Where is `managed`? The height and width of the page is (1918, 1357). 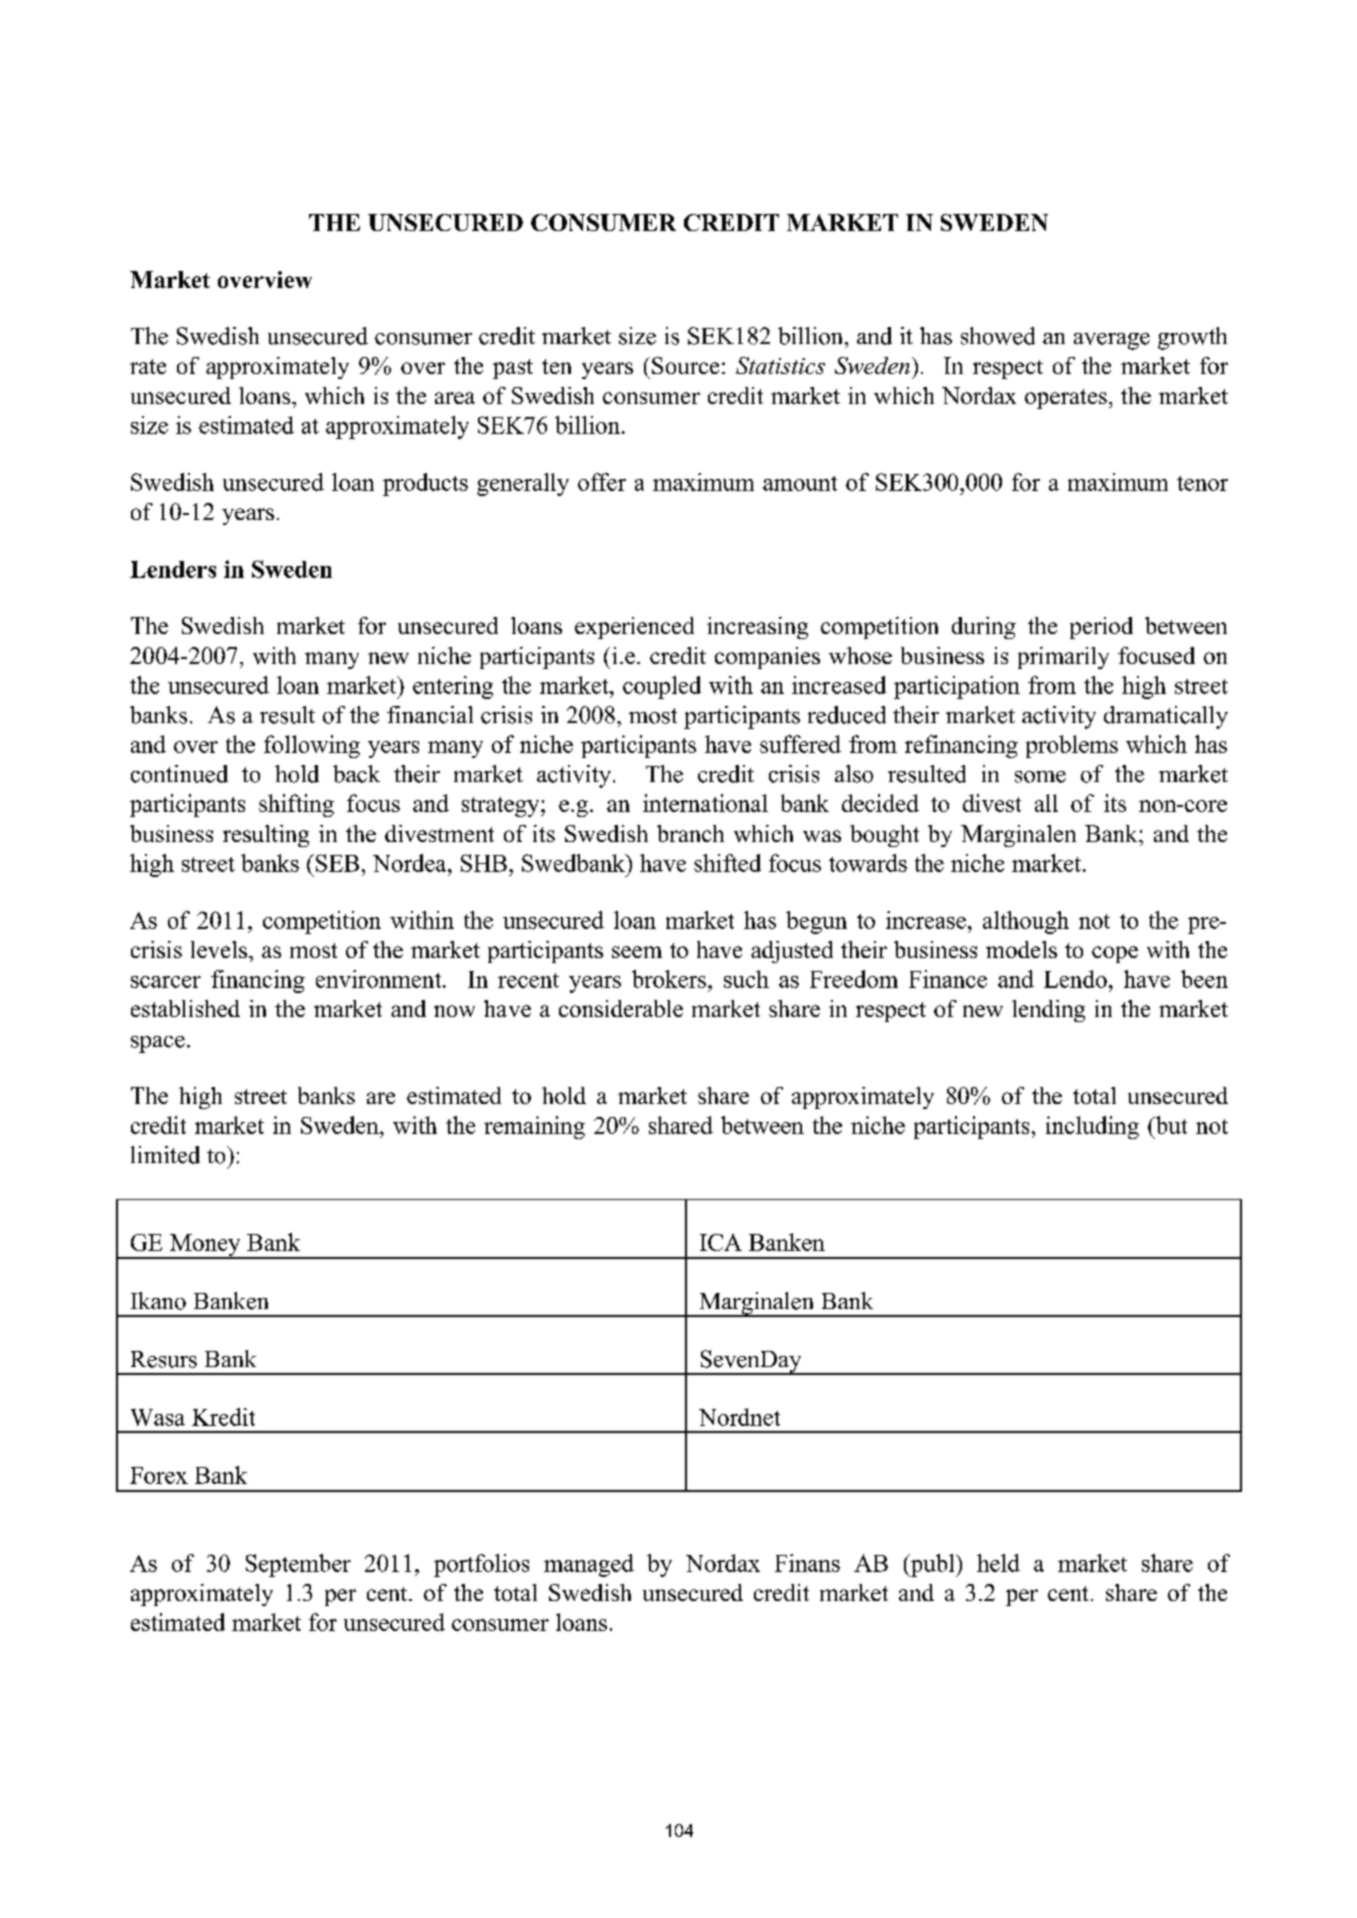
managed is located at coordinates (589, 1565).
